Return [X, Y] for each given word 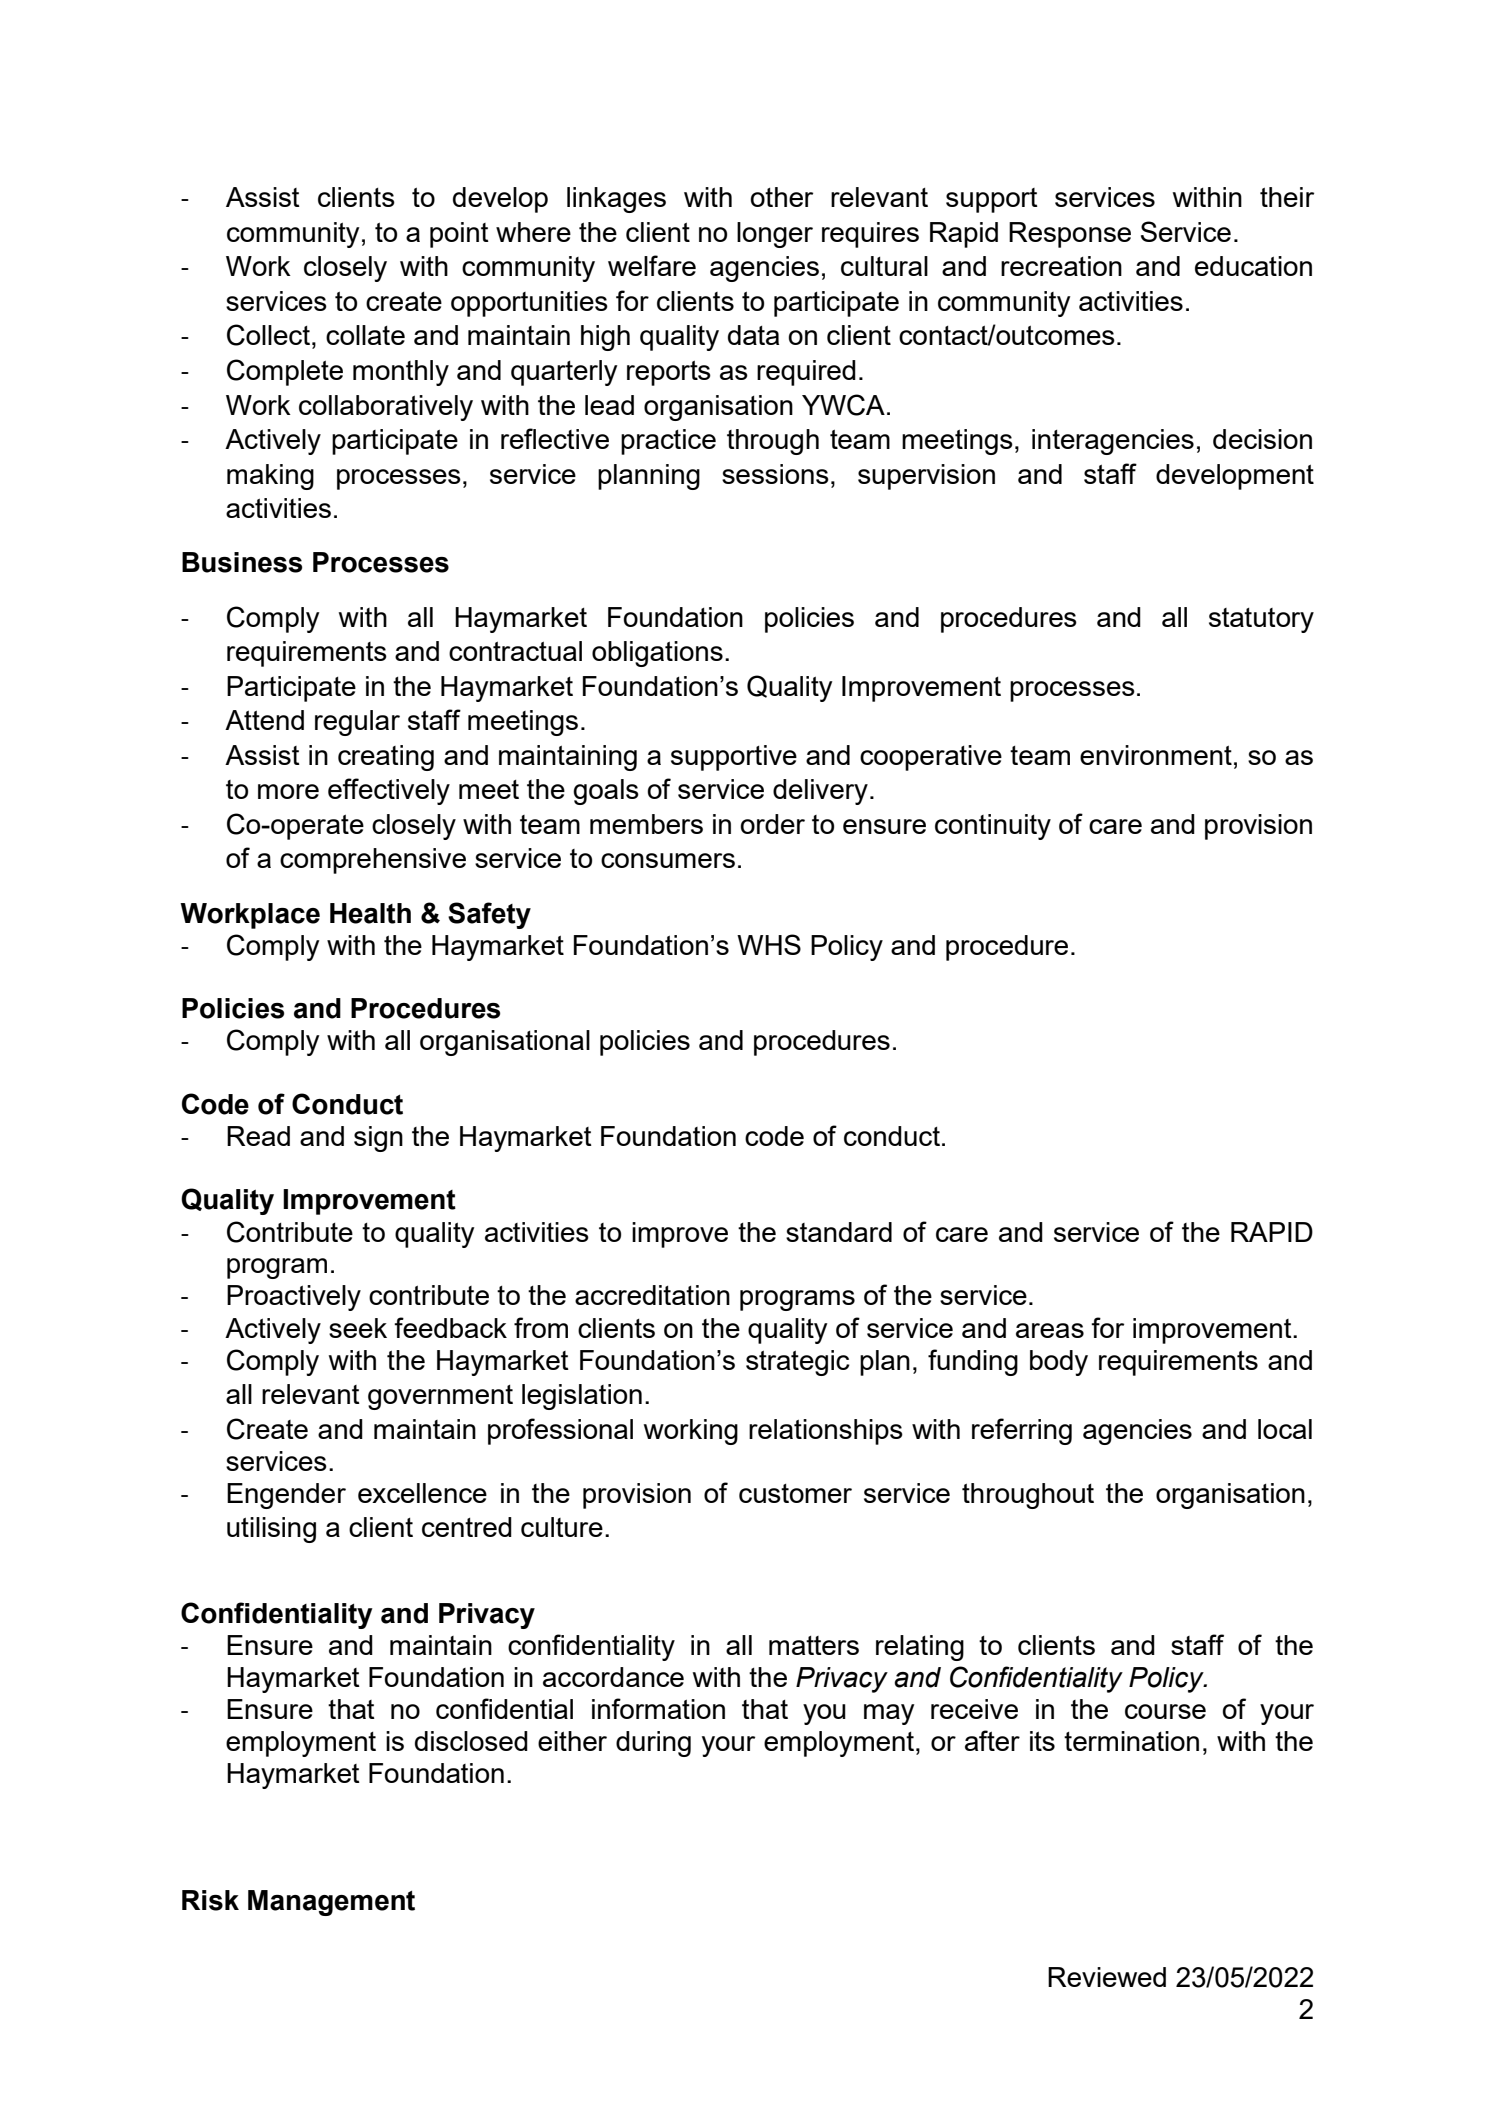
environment [1156, 755]
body [1059, 1363]
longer [775, 235]
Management [331, 1903]
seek [358, 1328]
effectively [389, 791]
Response [1070, 235]
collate [365, 335]
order [772, 824]
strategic [798, 1363]
